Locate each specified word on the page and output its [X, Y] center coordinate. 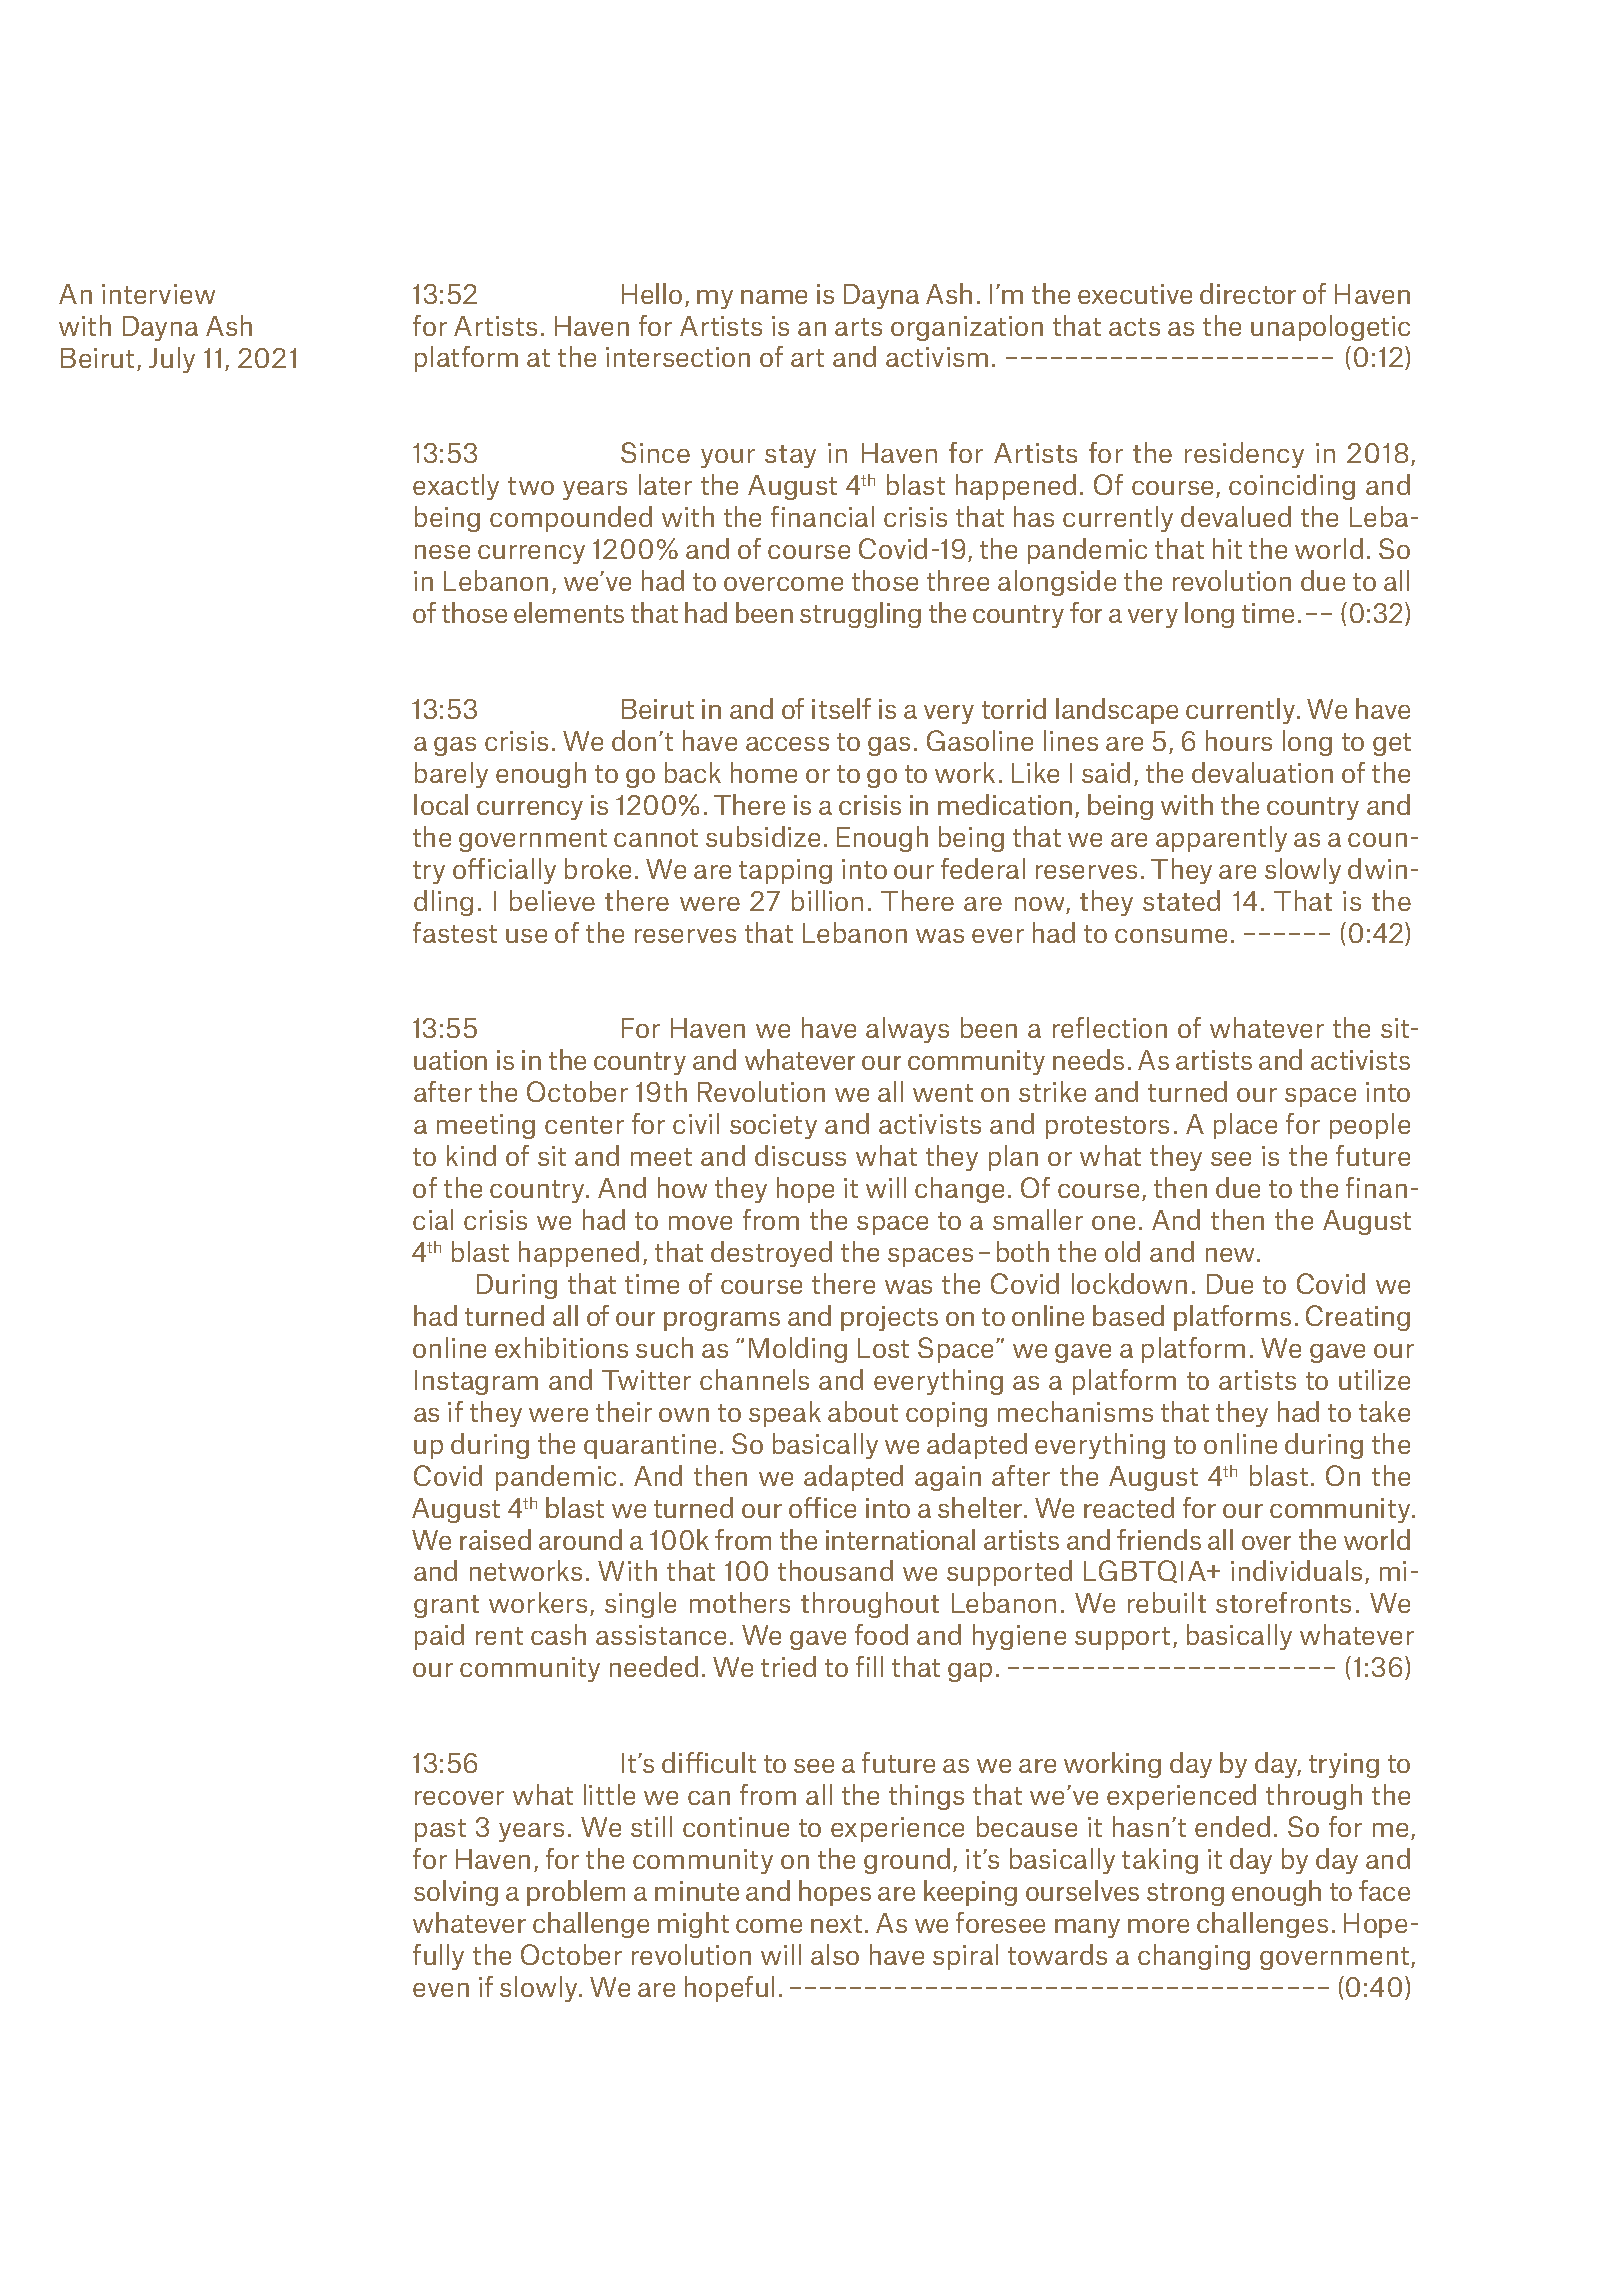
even [441, 1990]
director [1248, 293]
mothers [740, 1602]
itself [841, 708]
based [1128, 1315]
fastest [455, 932]
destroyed [771, 1254]
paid [439, 1637]
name [774, 297]
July [172, 360]
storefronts [1283, 1602]
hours [1239, 740]
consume [1171, 936]
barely [451, 775]
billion [827, 900]
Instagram [476, 1382]
